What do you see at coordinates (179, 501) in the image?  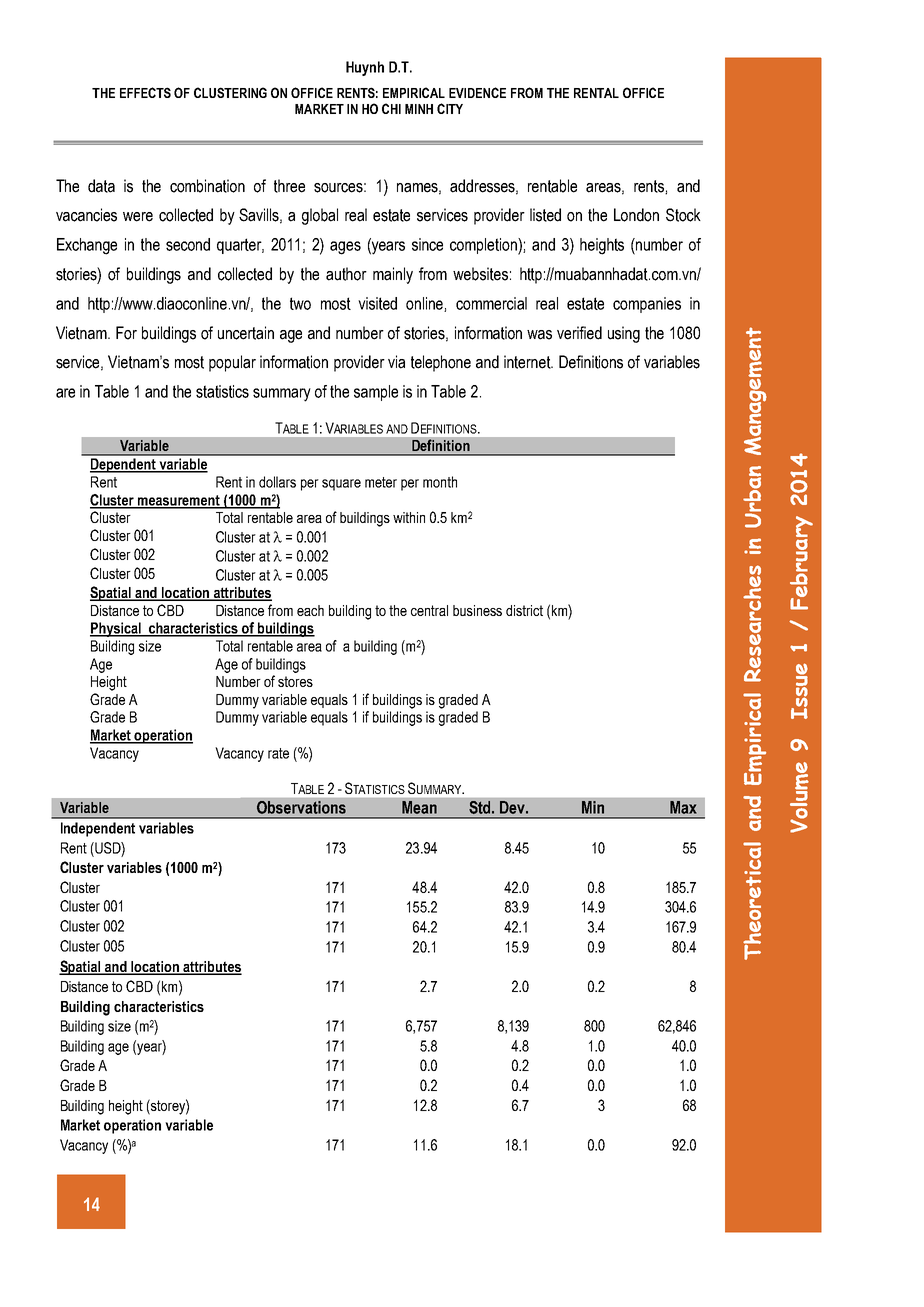 I see `measurement` at bounding box center [179, 501].
